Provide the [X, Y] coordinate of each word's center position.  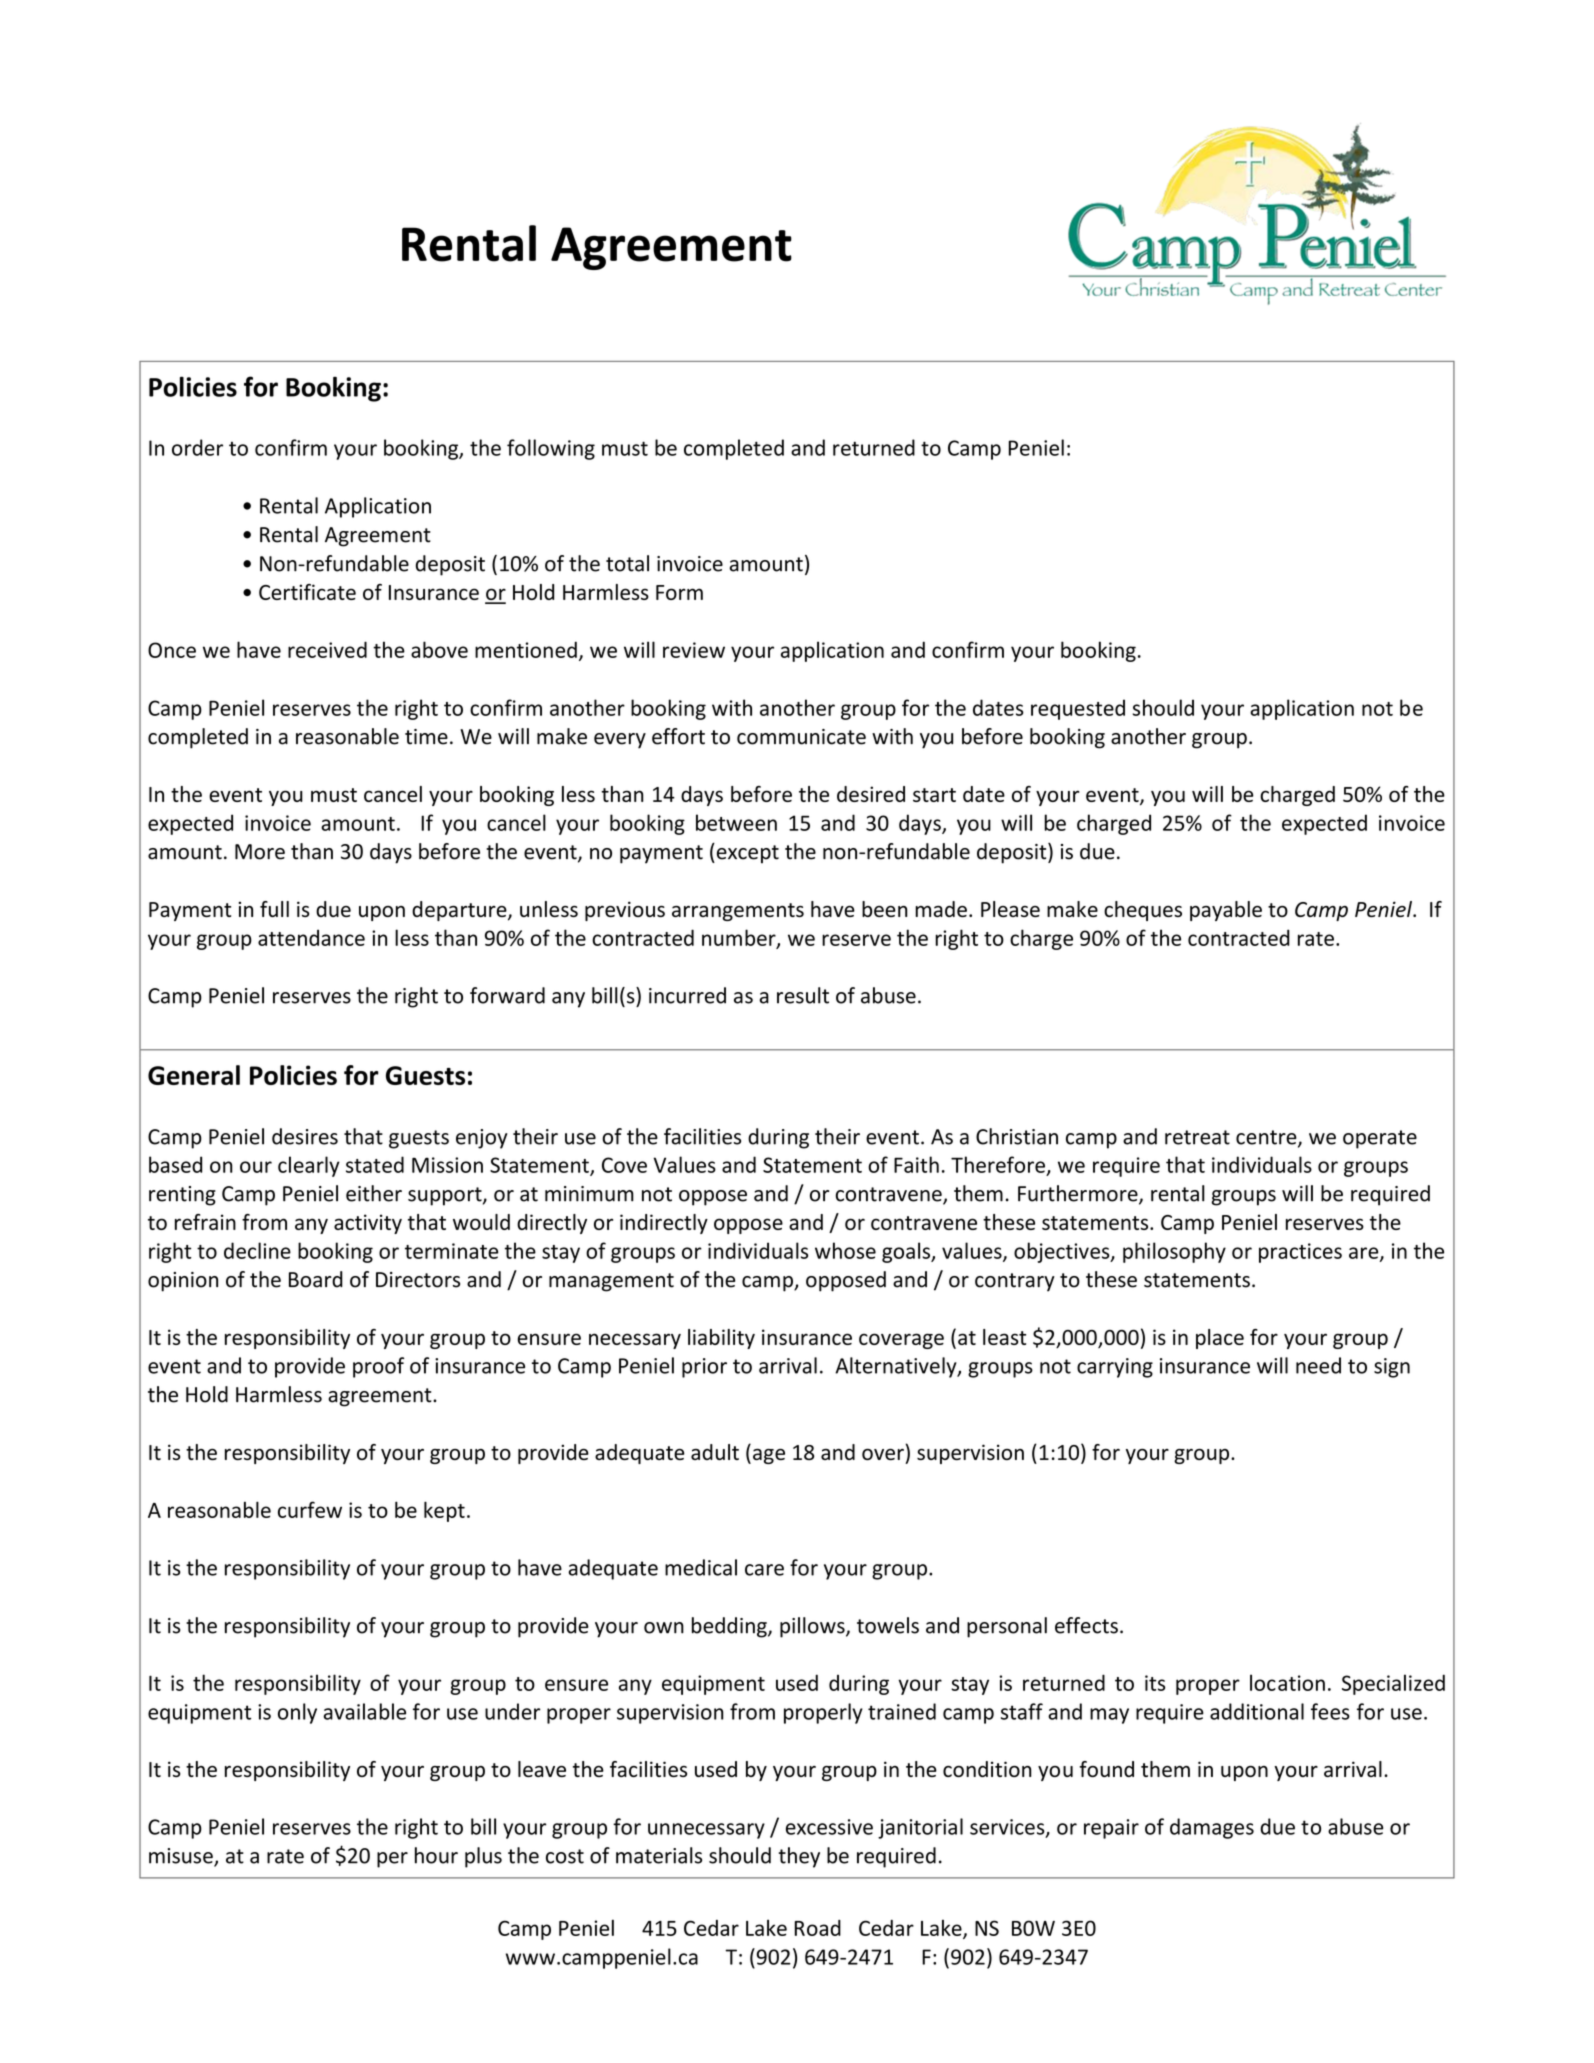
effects [1086, 1625]
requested [1078, 709]
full [274, 909]
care [764, 1570]
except [746, 853]
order [197, 447]
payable [1226, 911]
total [627, 563]
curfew [310, 1509]
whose [845, 1250]
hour [436, 1855]
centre [1267, 1138]
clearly [309, 1166]
